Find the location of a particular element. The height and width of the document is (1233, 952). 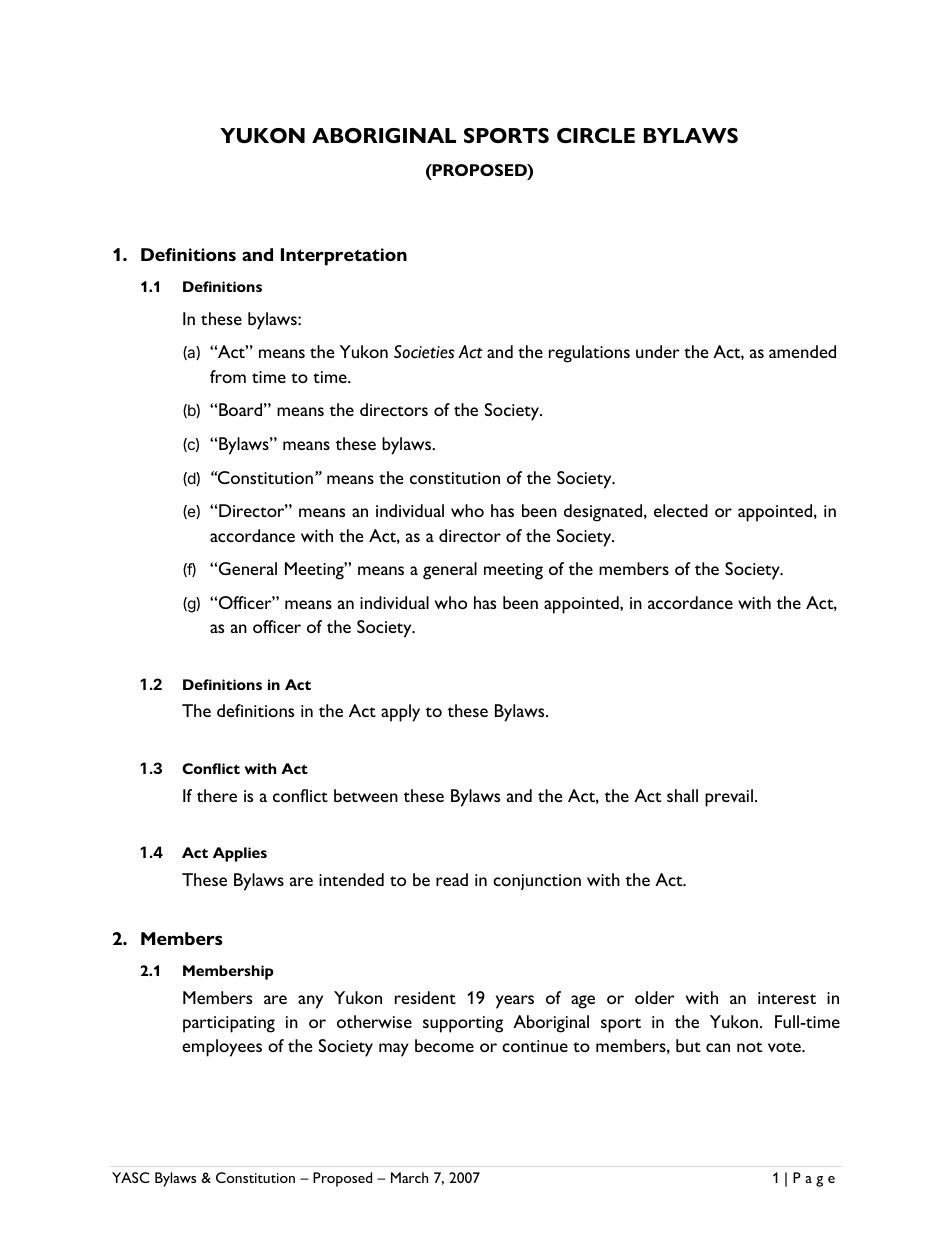

regulations is located at coordinates (589, 354).
